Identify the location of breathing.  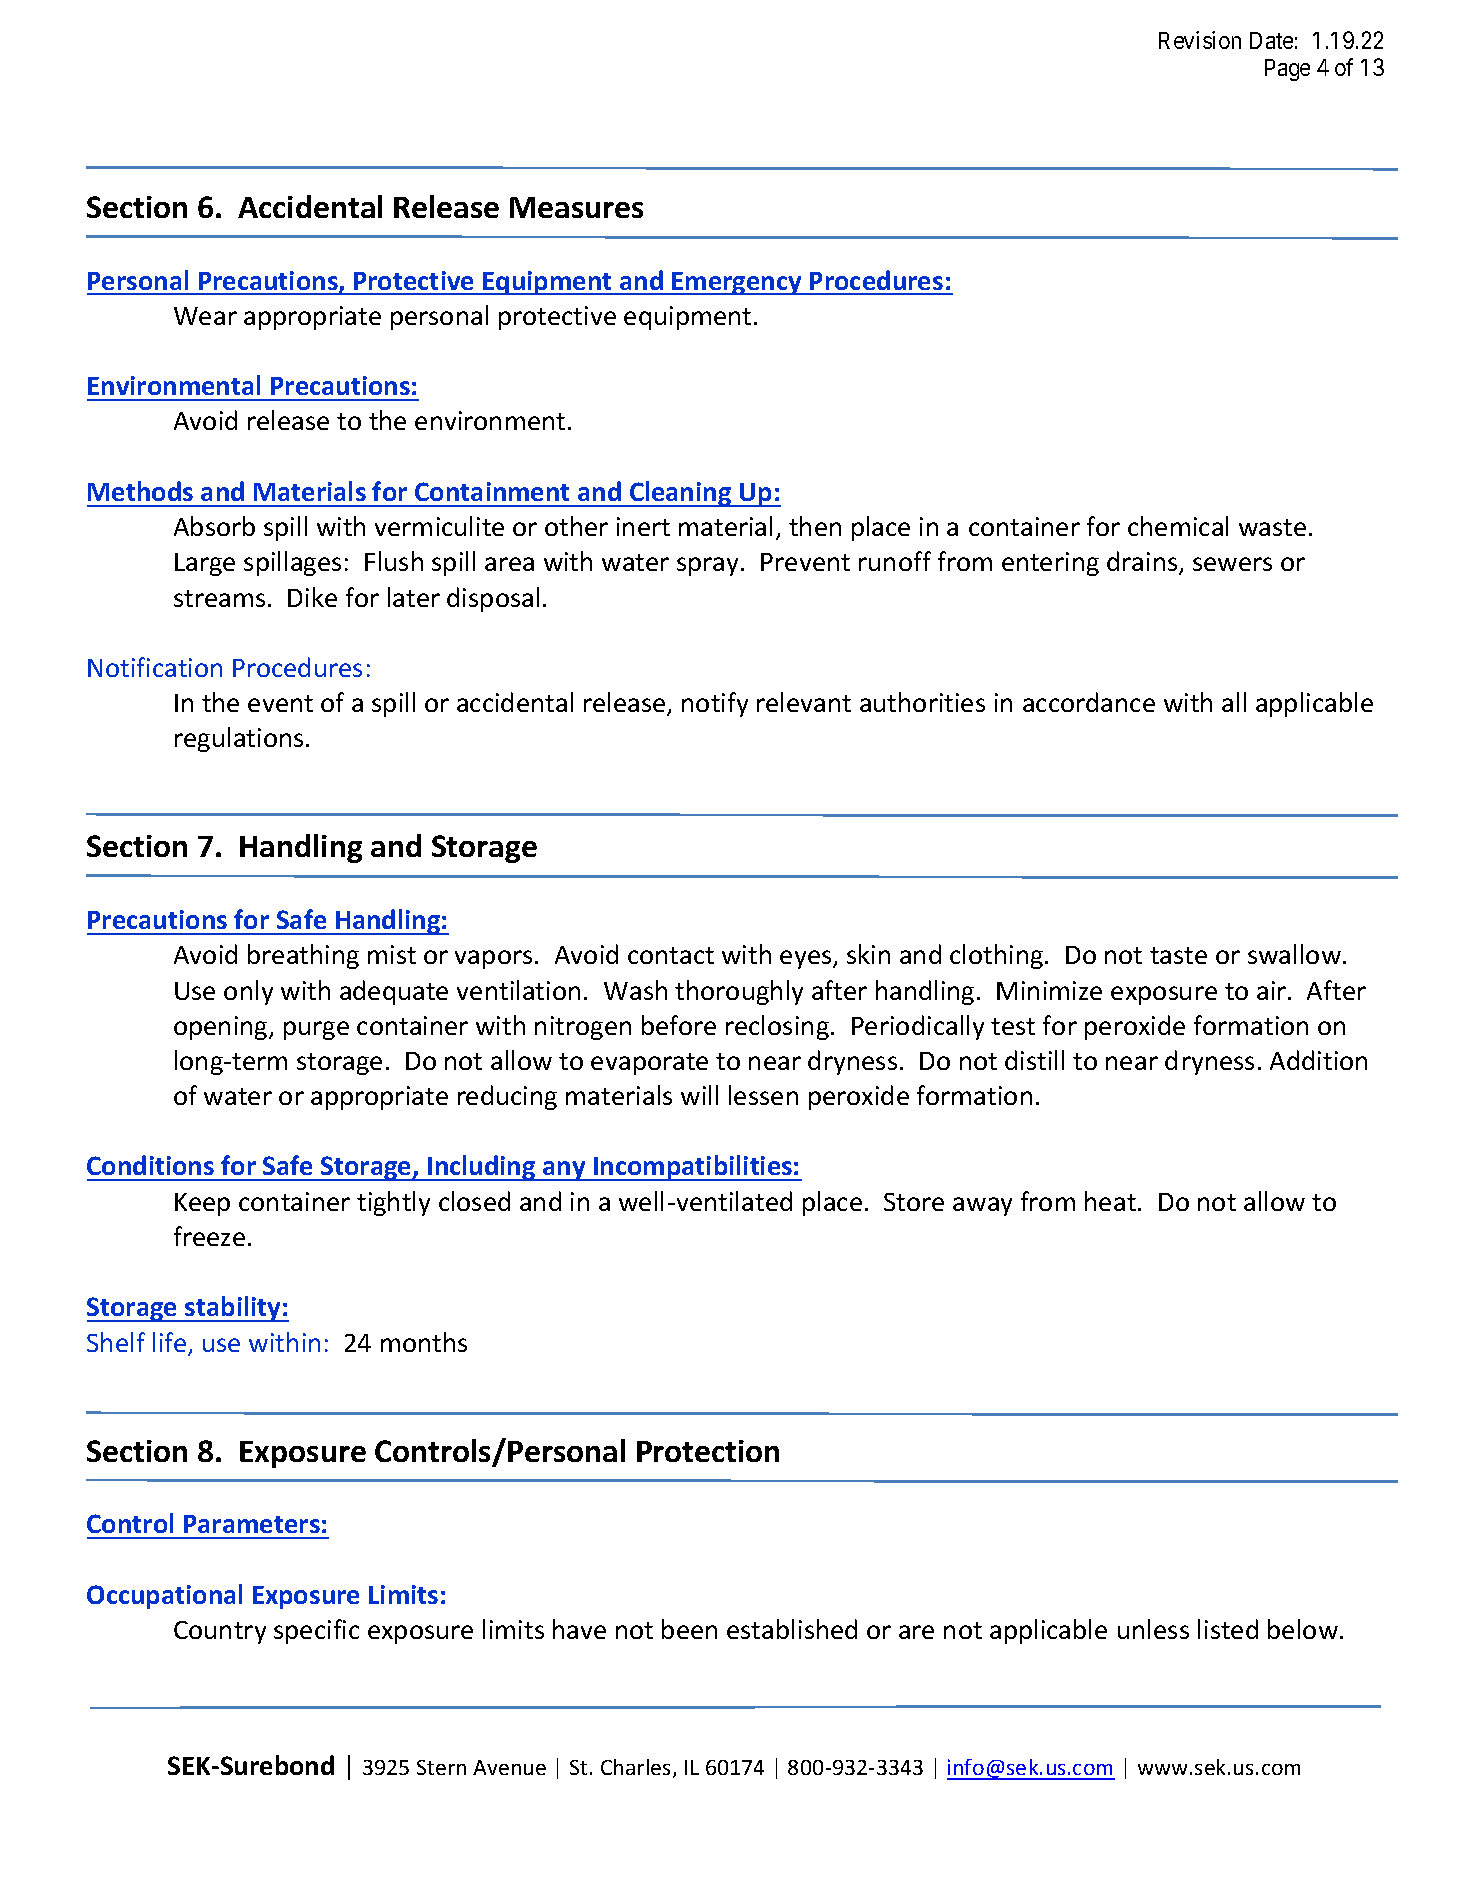
(303, 956).
